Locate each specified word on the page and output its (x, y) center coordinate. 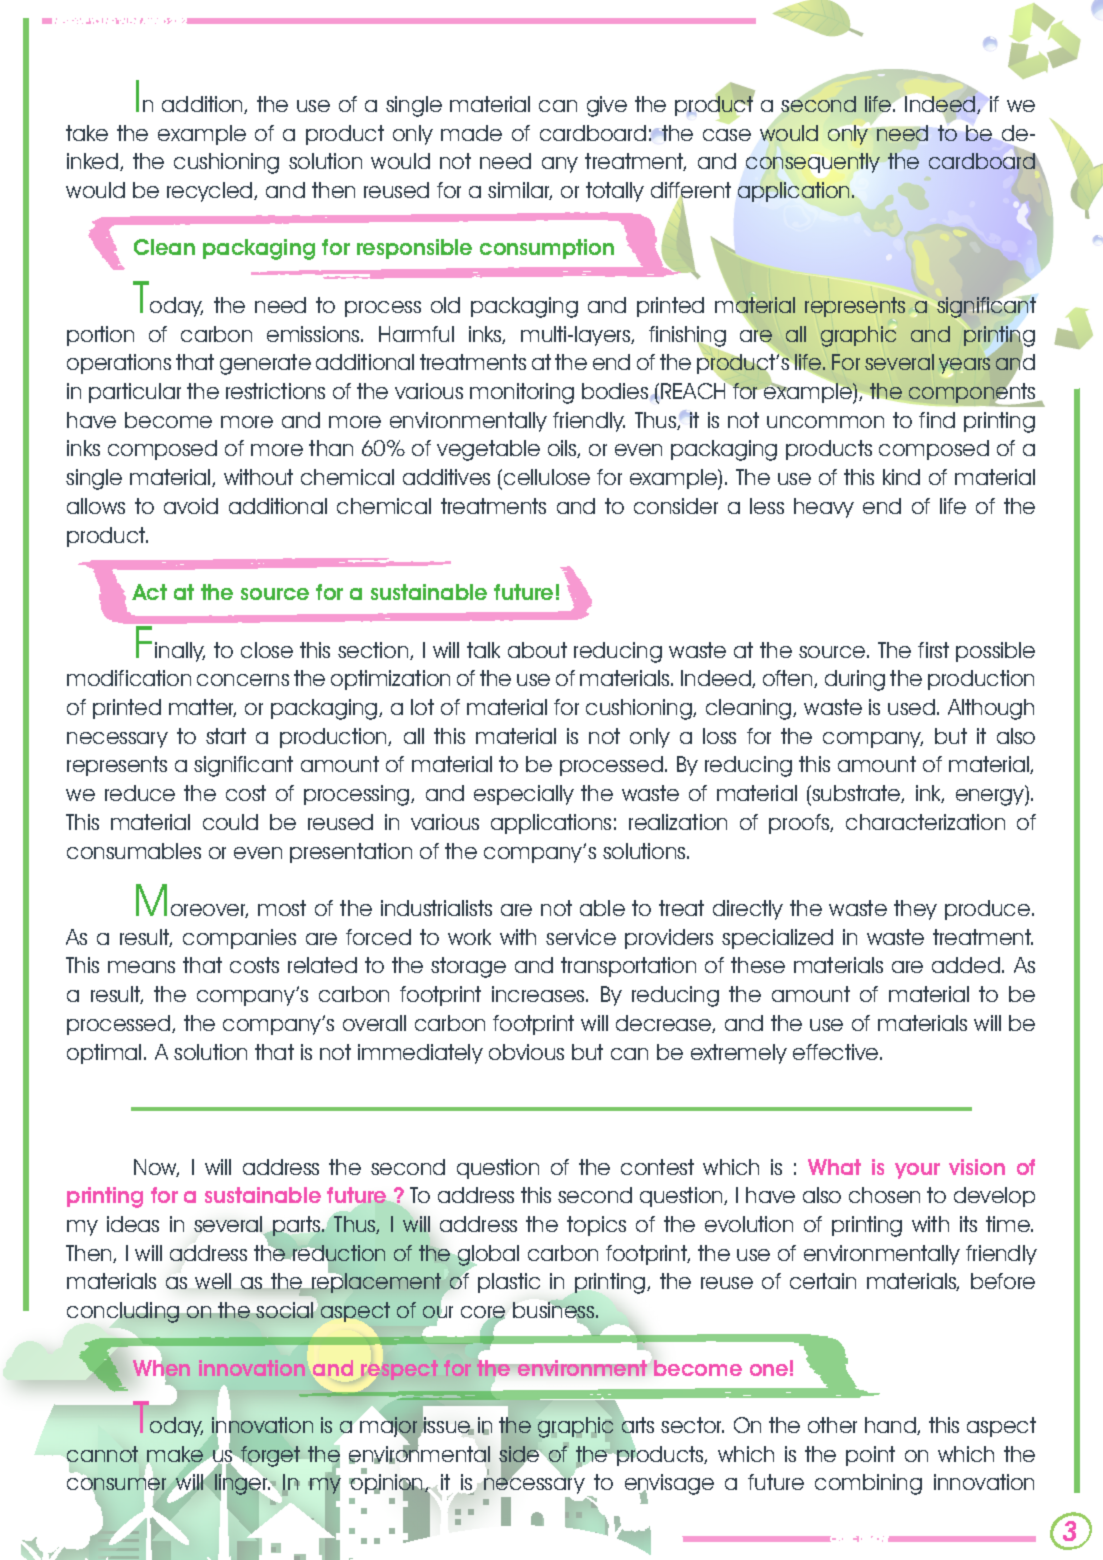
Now (156, 1168)
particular (135, 393)
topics (596, 1226)
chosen (884, 1195)
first (933, 650)
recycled (211, 192)
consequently (813, 163)
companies (239, 939)
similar (520, 191)
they (915, 910)
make (175, 1454)
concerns (243, 680)
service (581, 937)
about (537, 650)
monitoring (522, 393)
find (937, 420)
